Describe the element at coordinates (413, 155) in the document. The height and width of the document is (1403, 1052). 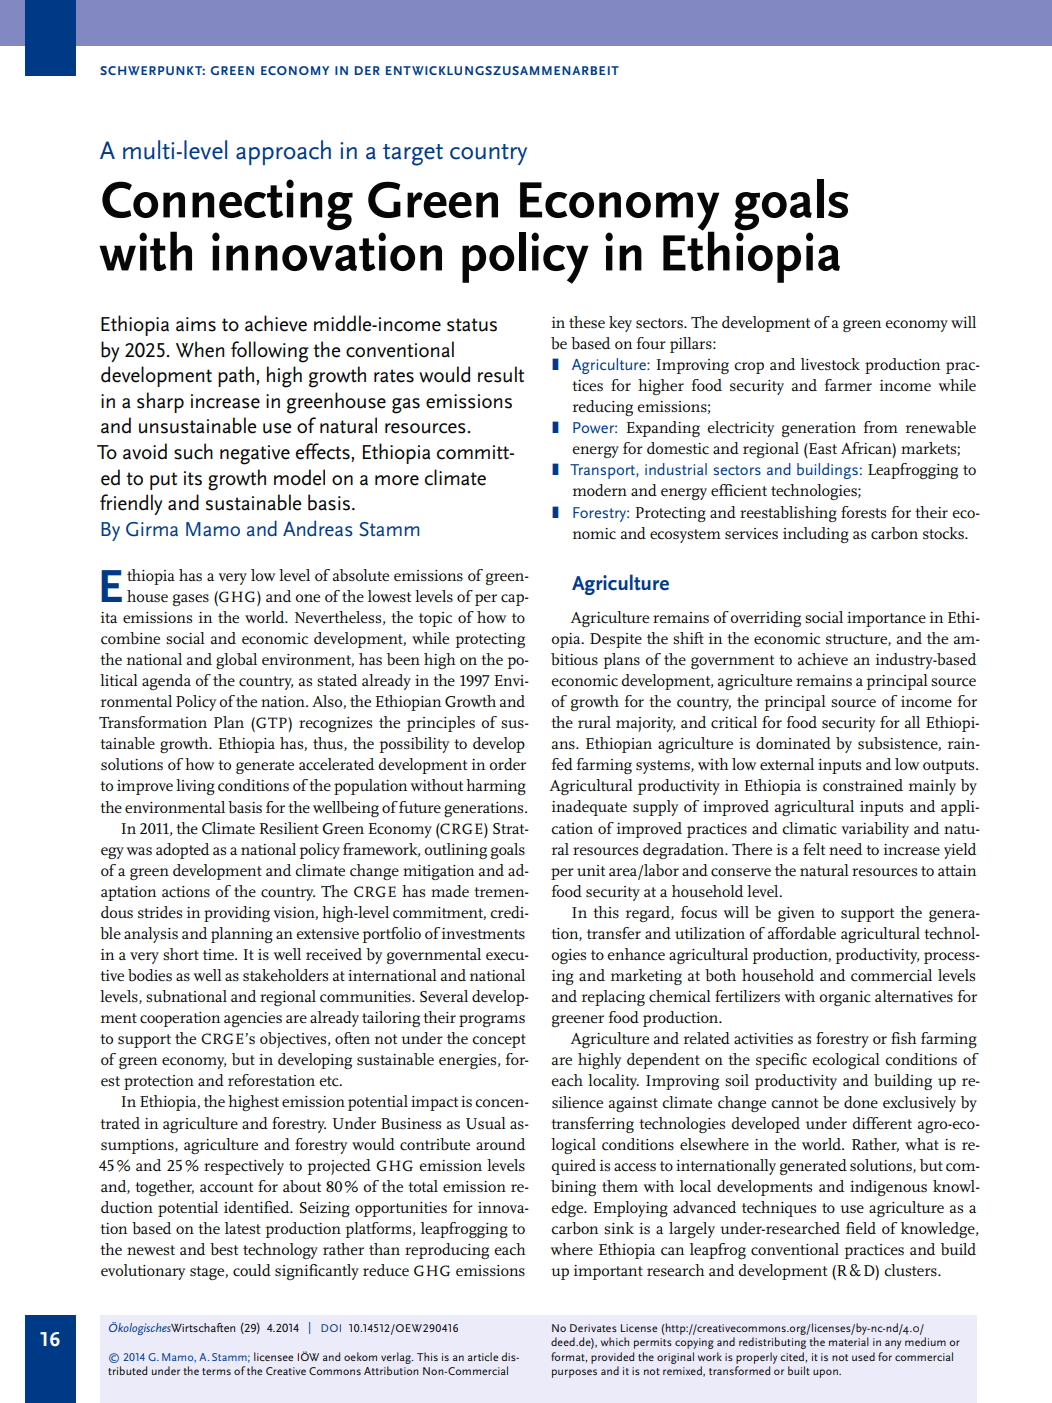
I see `target` at that location.
